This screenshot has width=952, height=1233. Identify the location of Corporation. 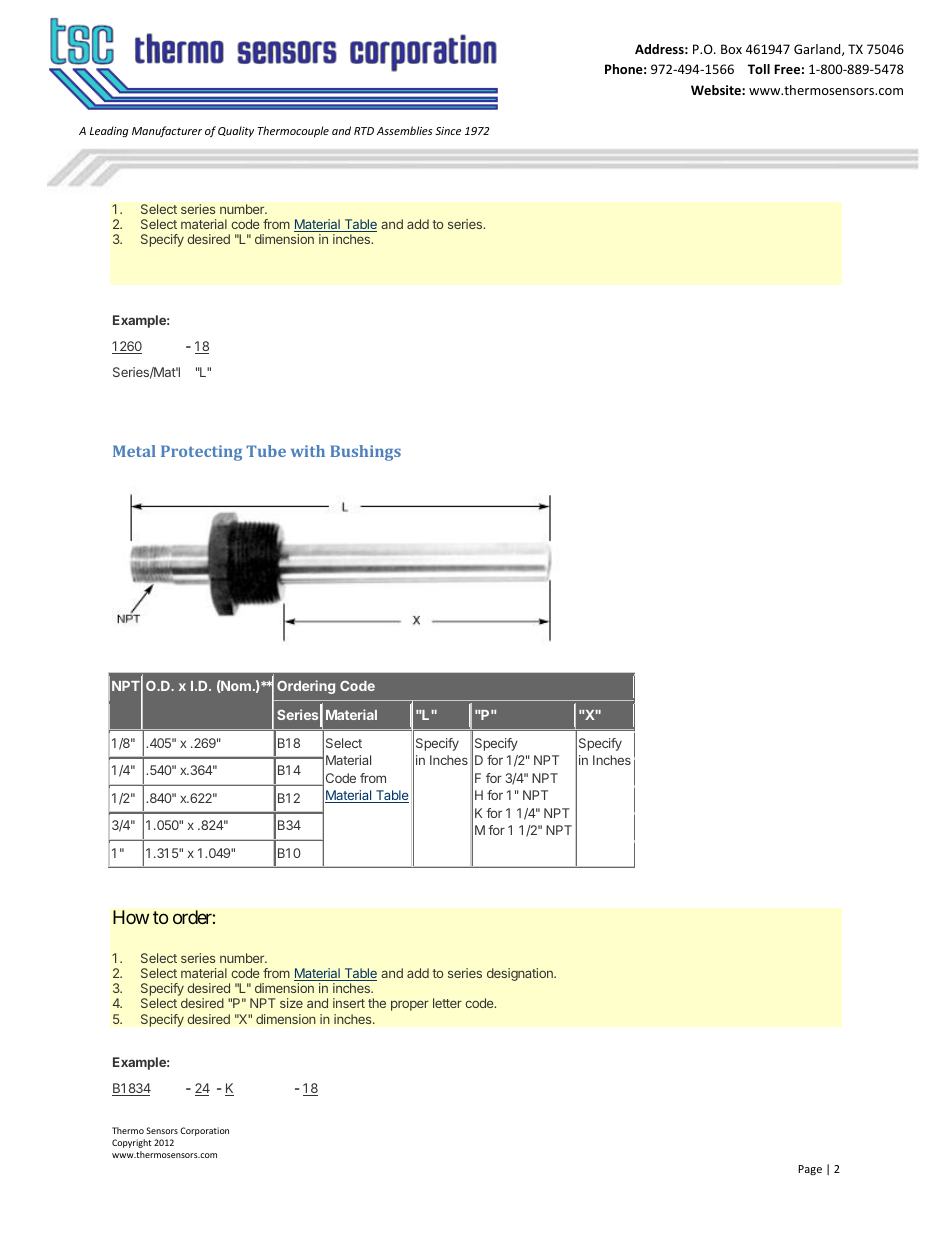
(204, 1131).
